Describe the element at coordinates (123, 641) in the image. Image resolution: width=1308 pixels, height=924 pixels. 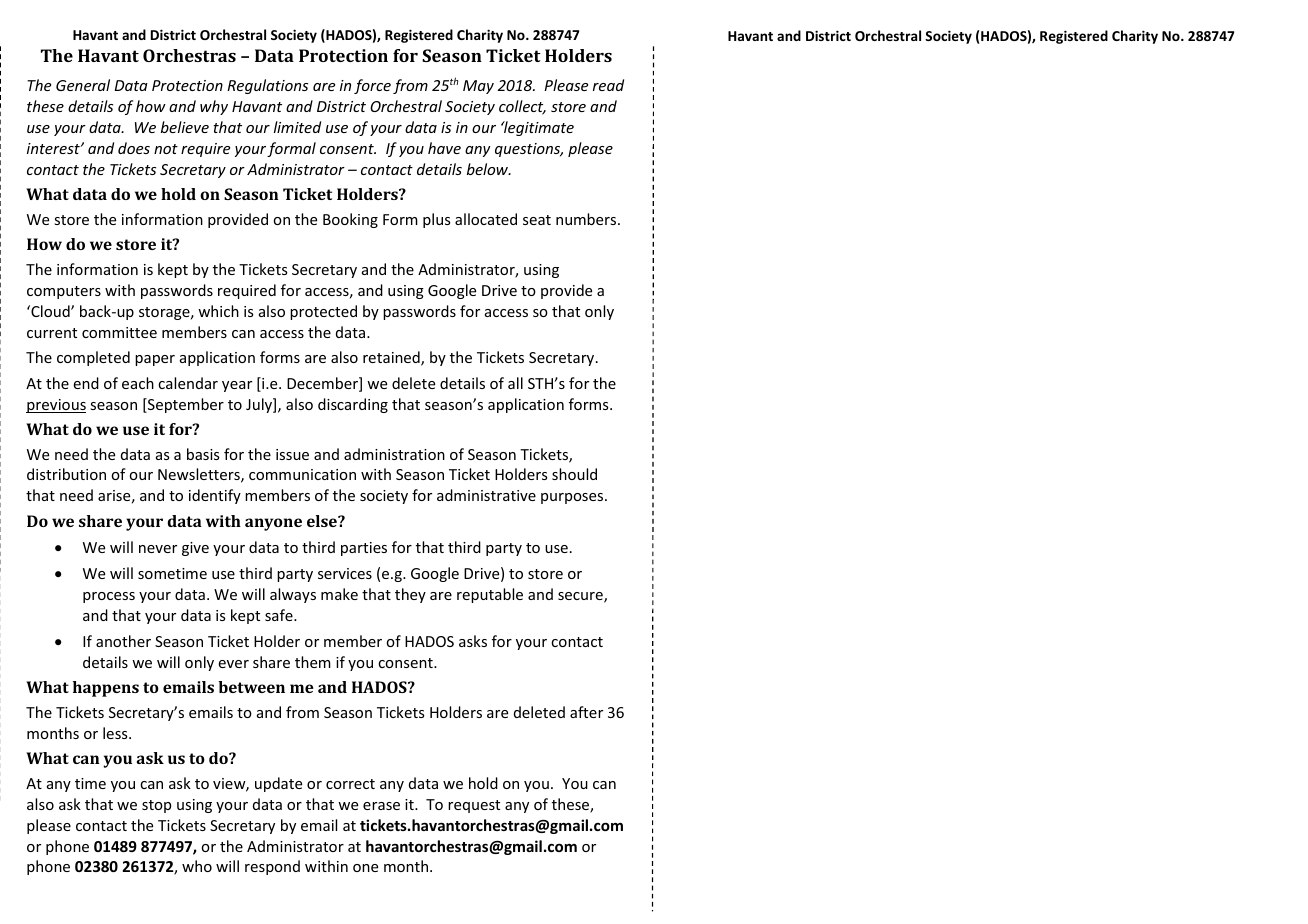
I see `another` at that location.
